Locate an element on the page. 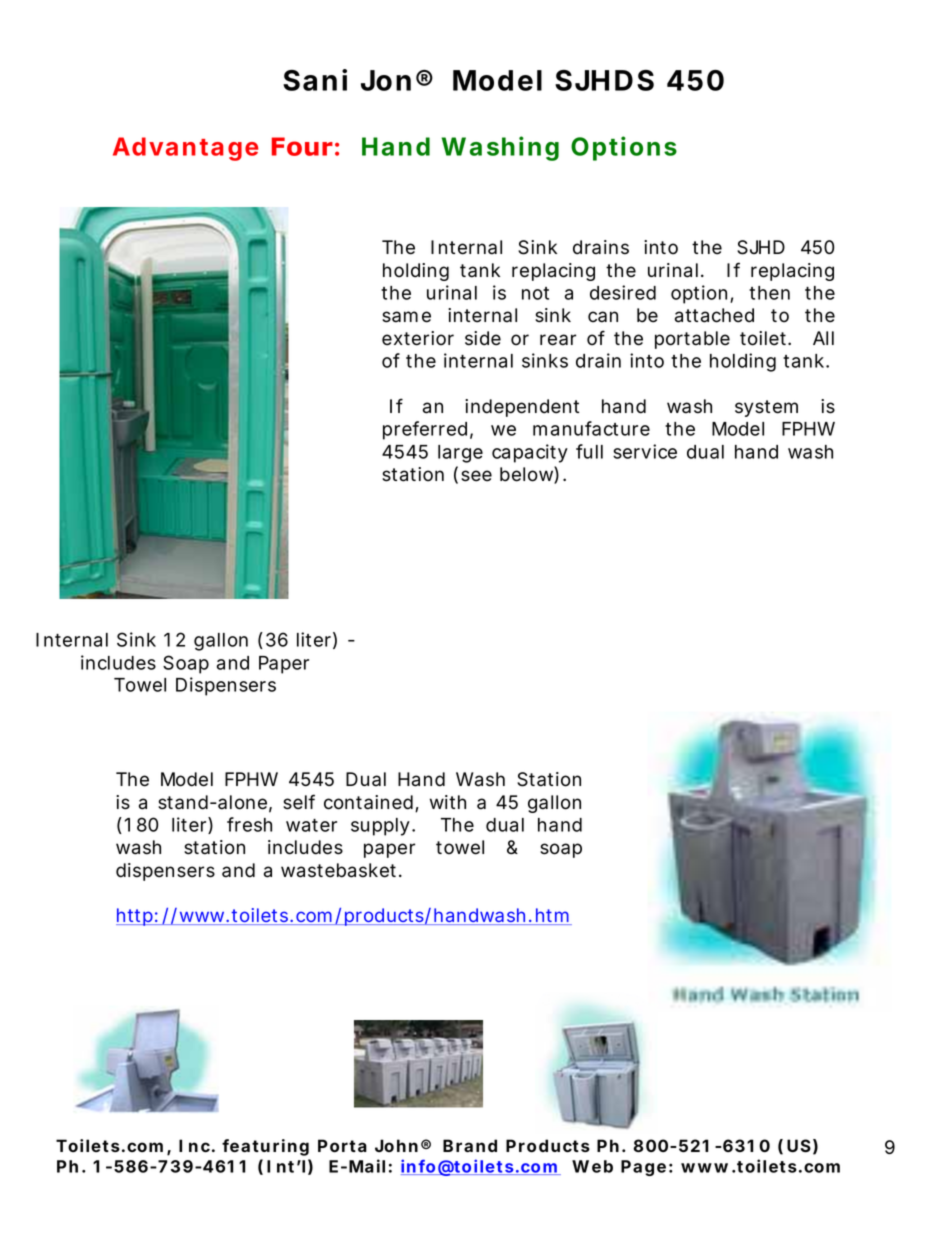 The width and height of the page is (952, 1233). then is located at coordinates (769, 293).
